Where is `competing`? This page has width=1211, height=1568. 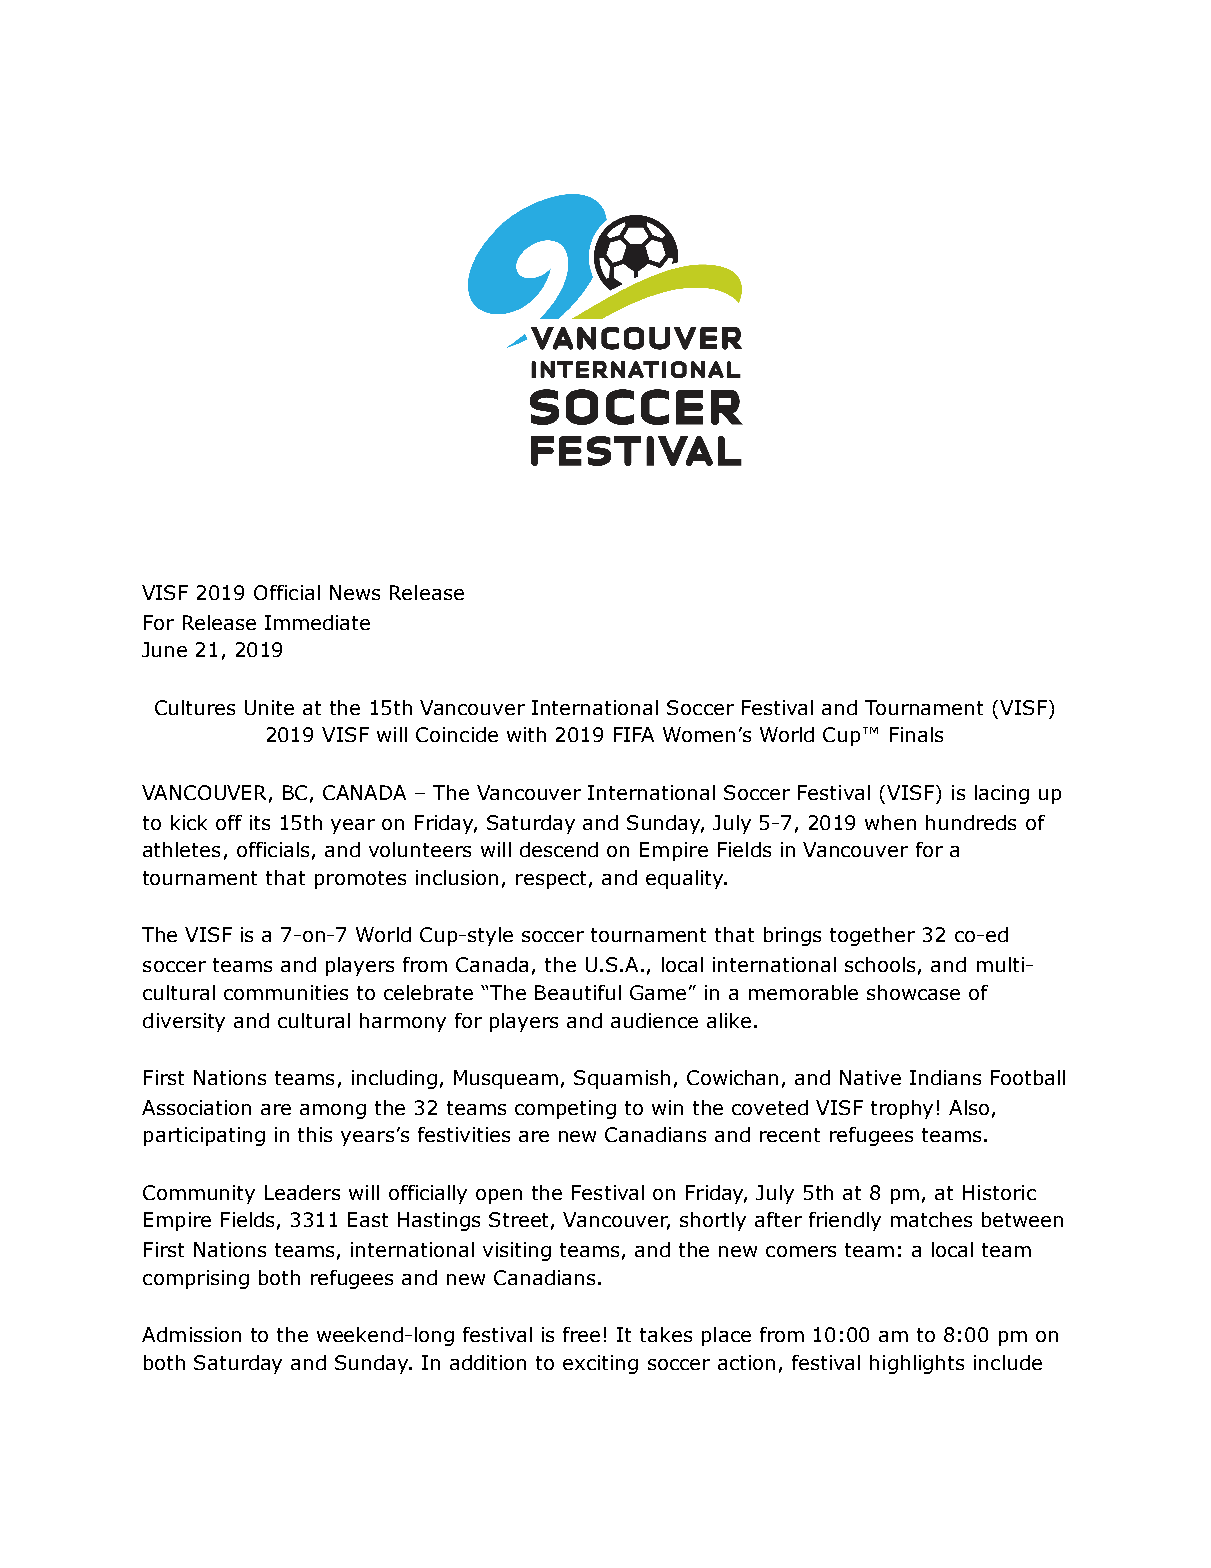 competing is located at coordinates (565, 1109).
